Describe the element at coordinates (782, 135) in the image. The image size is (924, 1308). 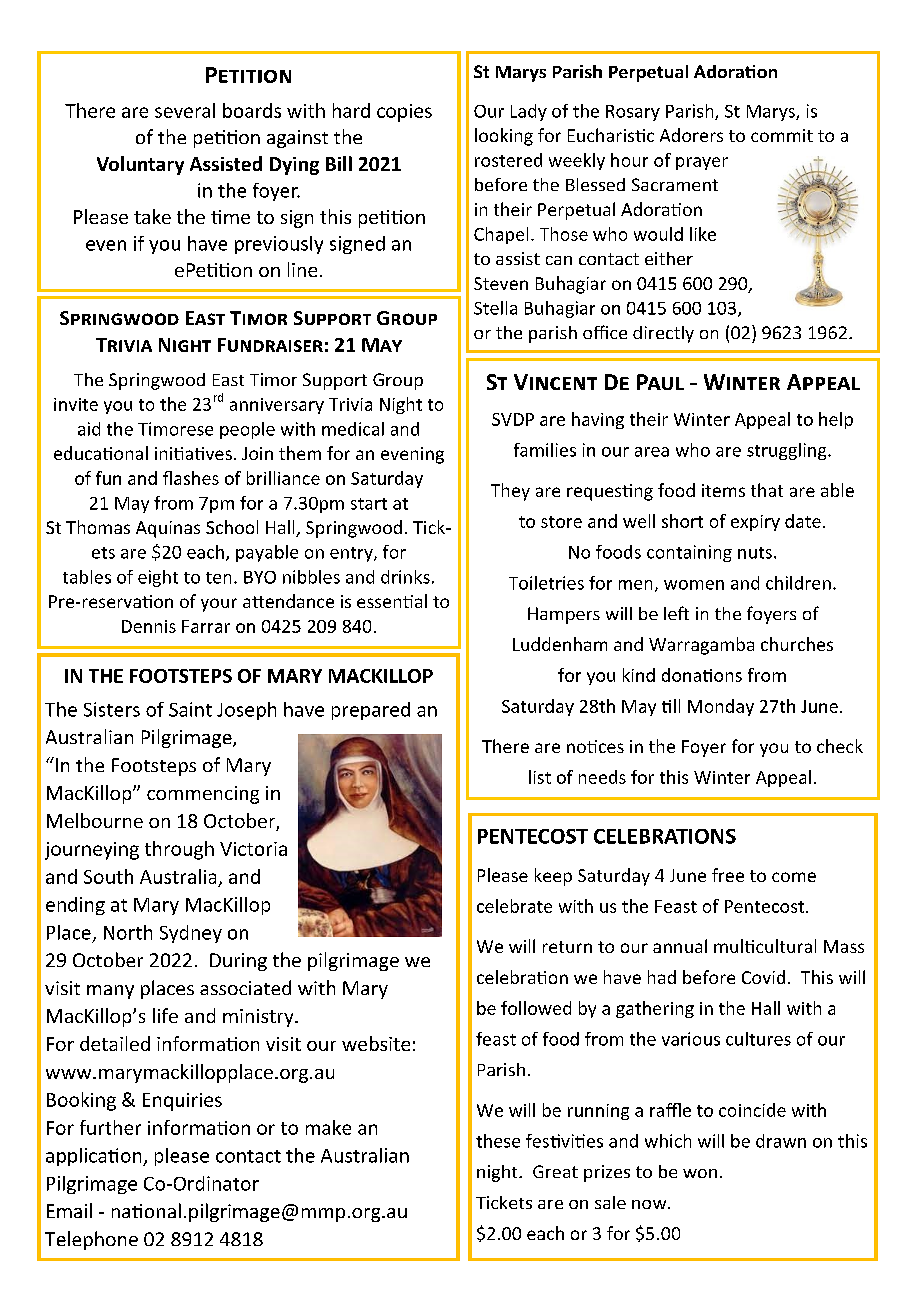
I see `commit` at that location.
